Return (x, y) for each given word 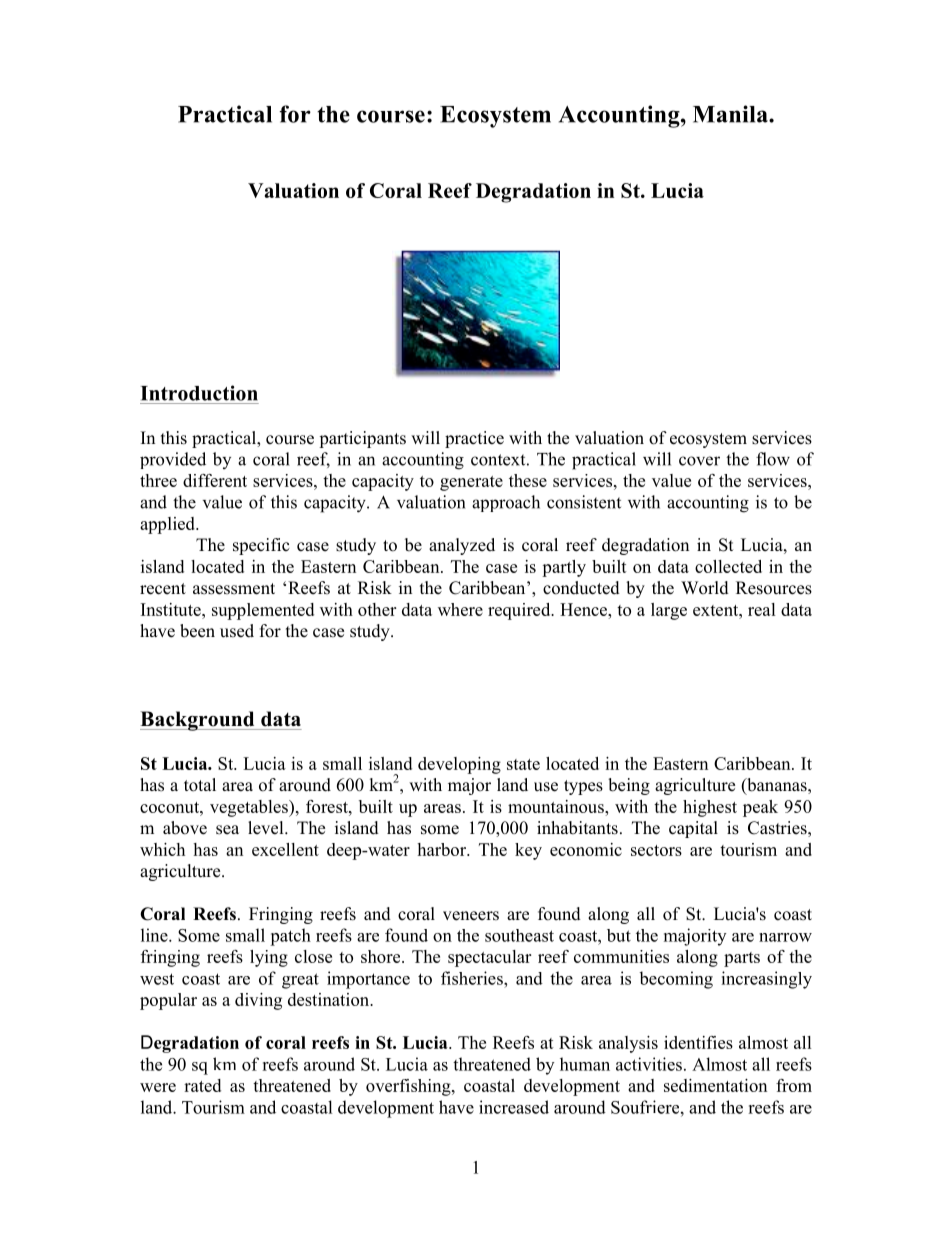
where (460, 609)
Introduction (199, 393)
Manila (731, 114)
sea (227, 830)
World (705, 588)
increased (514, 1107)
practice (474, 439)
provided (173, 460)
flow (773, 459)
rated (202, 1085)
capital (693, 829)
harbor (442, 849)
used (237, 631)
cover (699, 461)
